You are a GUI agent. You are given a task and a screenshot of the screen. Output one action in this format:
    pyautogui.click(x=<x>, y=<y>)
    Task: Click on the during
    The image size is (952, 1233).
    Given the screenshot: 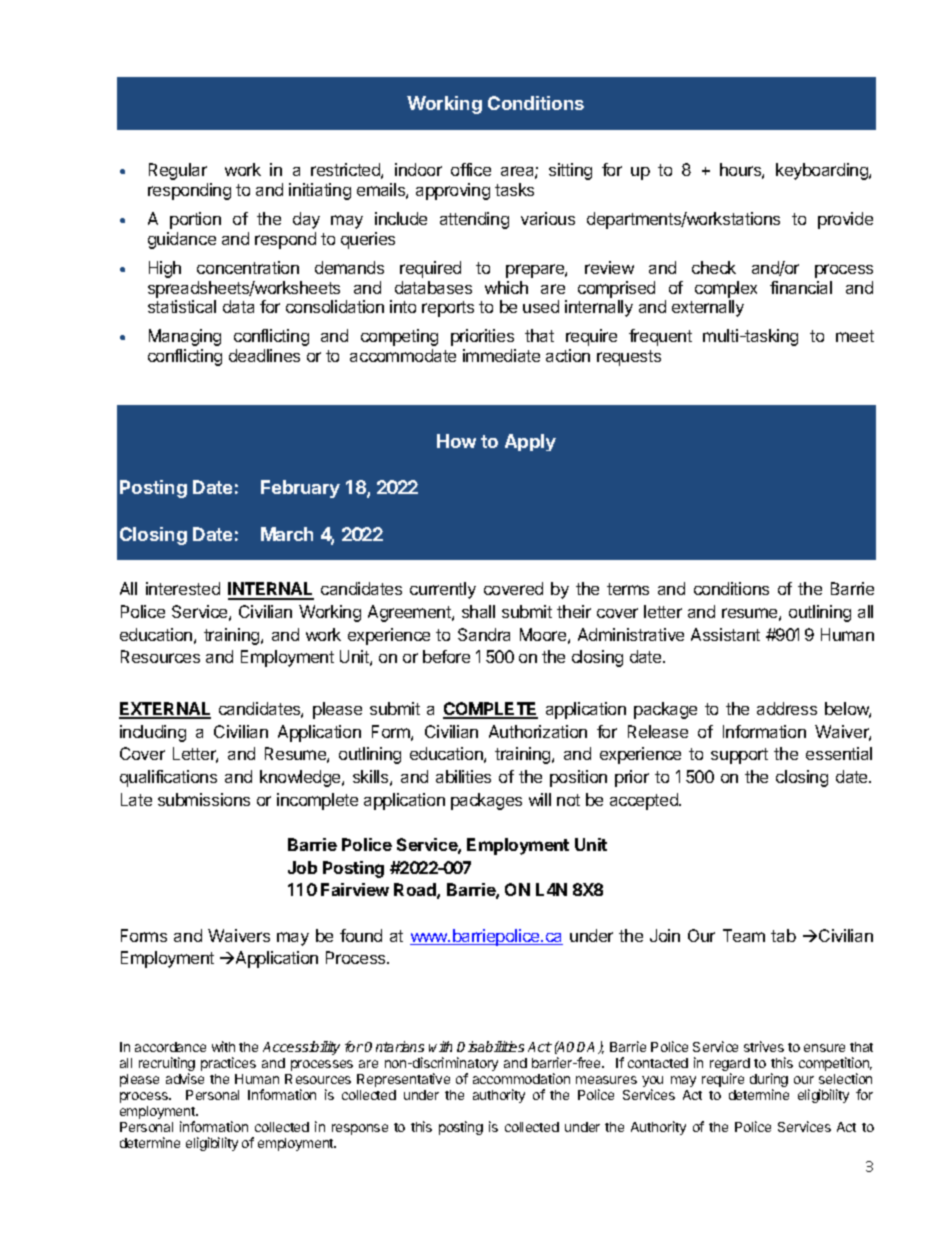 What is the action you would take?
    pyautogui.click(x=769, y=1081)
